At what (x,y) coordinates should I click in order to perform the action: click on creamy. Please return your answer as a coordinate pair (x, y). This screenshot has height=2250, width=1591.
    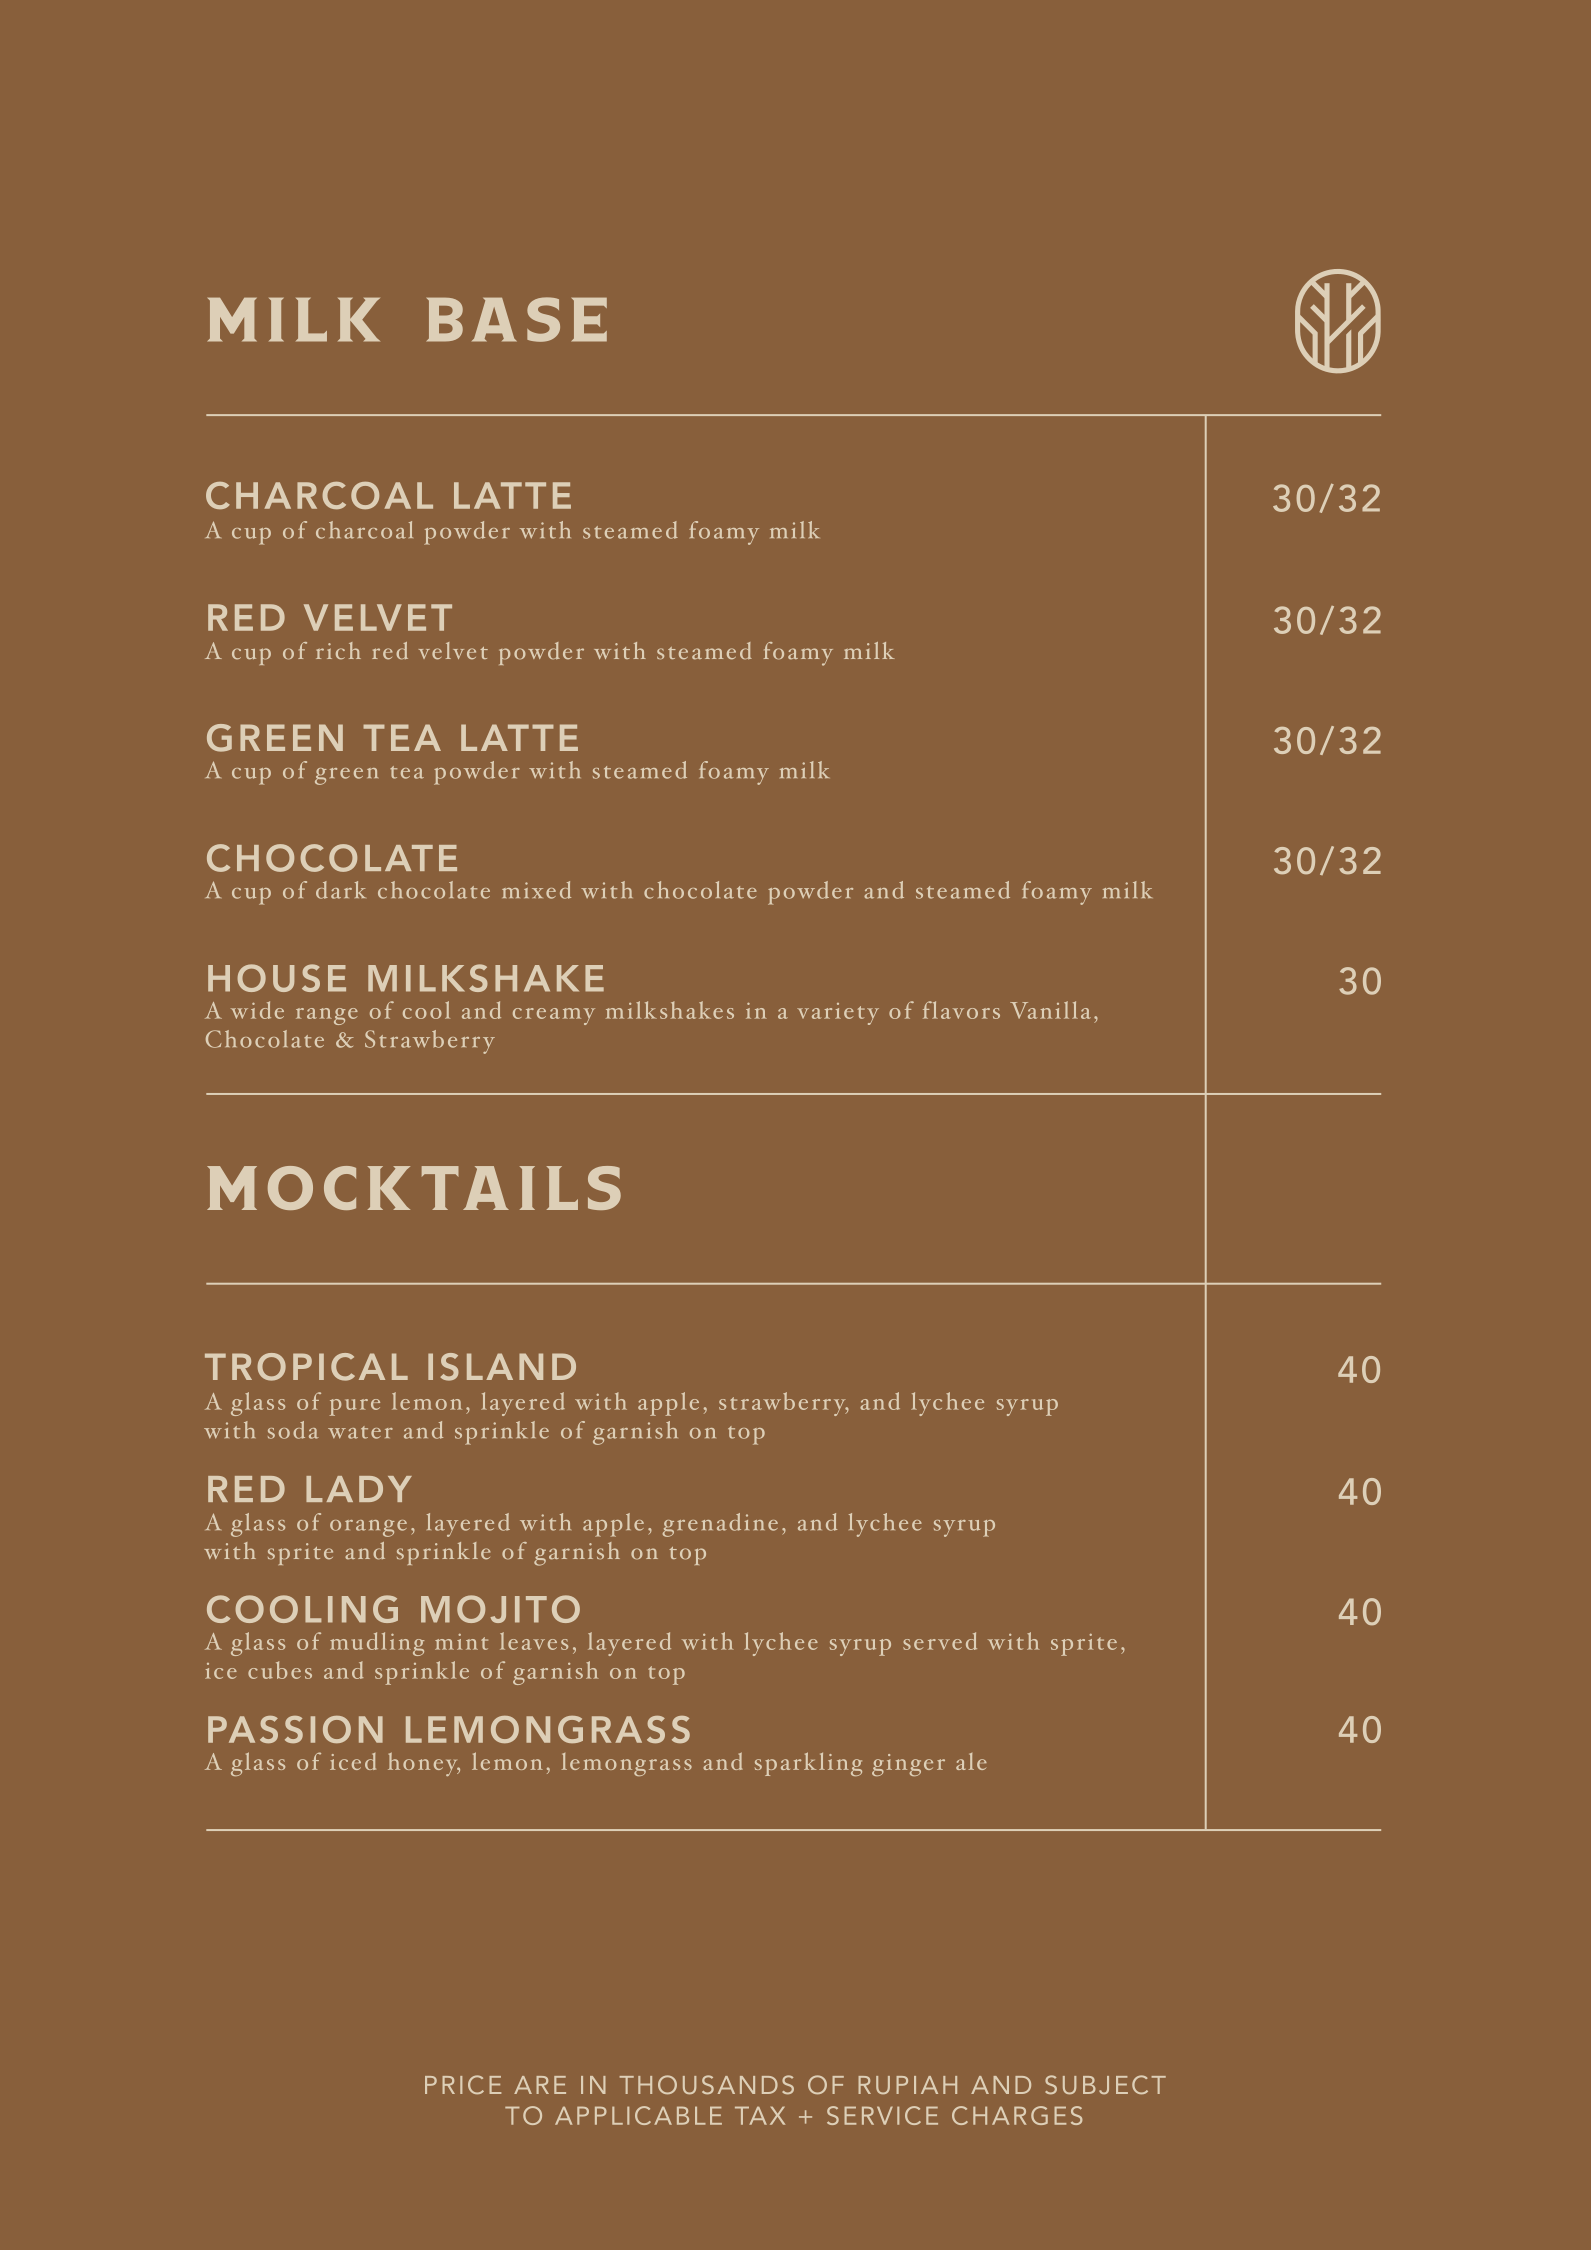
    Looking at the image, I should click on (554, 1016).
